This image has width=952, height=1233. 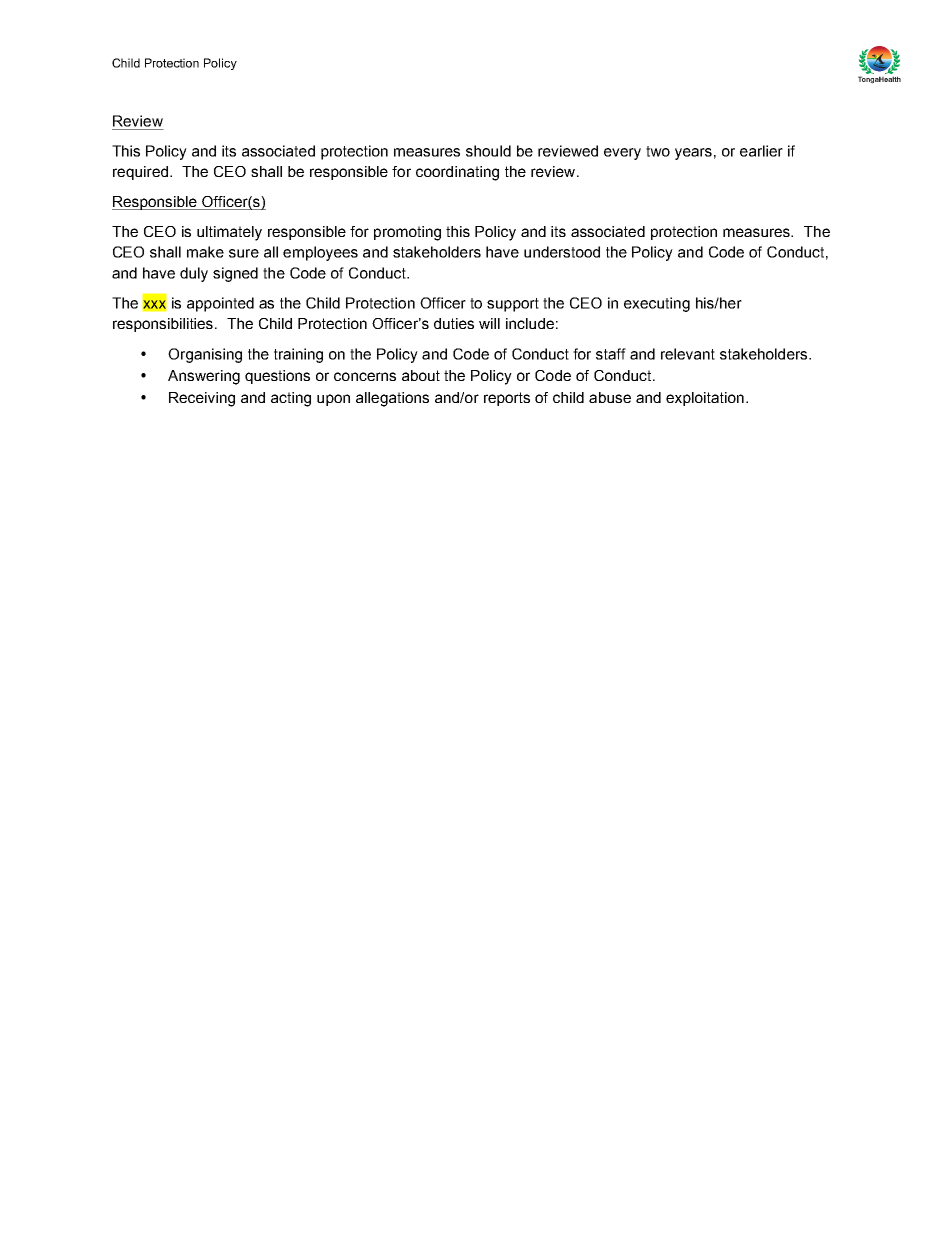 What do you see at coordinates (688, 354) in the image?
I see `relevant` at bounding box center [688, 354].
